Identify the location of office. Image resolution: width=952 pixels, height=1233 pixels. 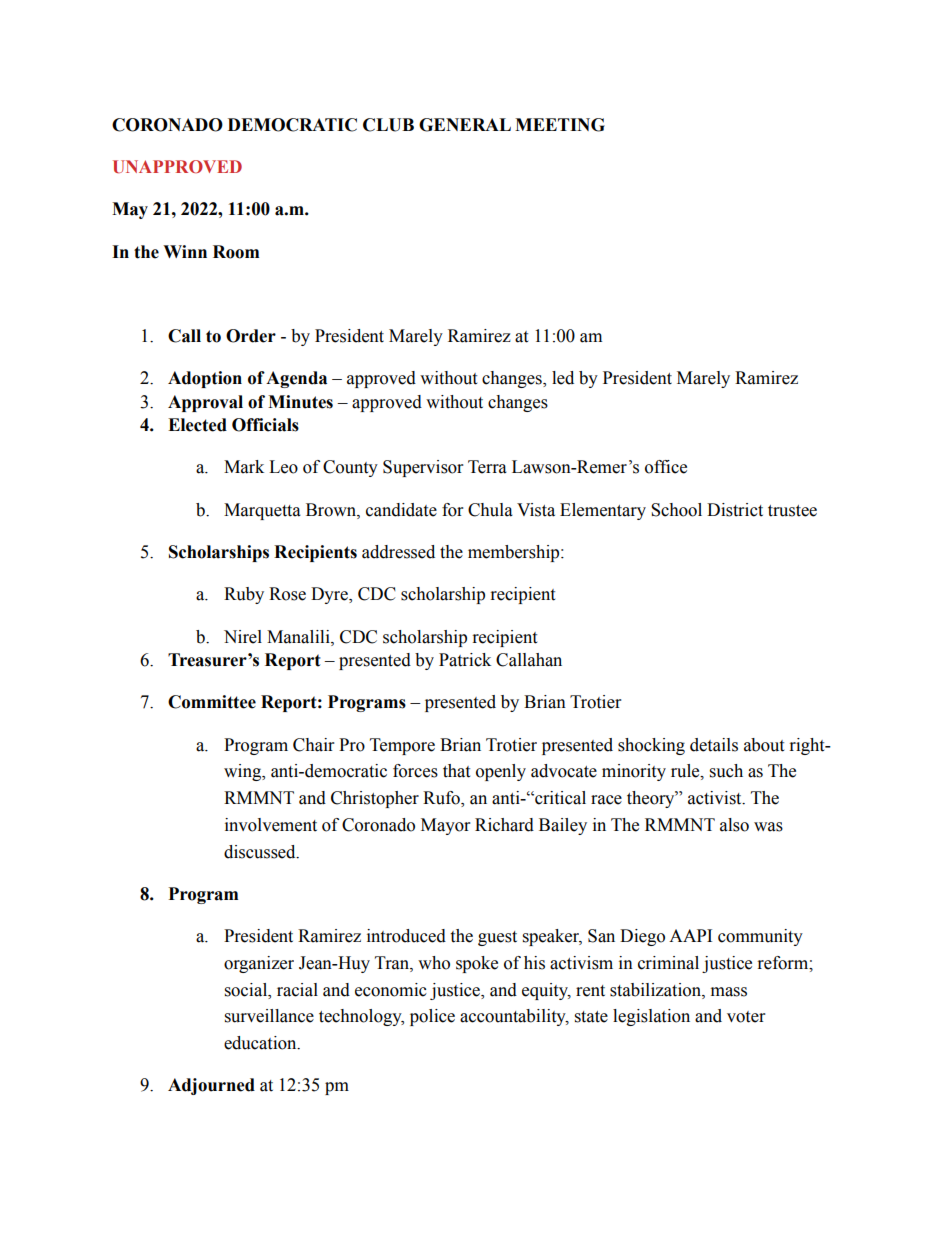
(666, 467).
